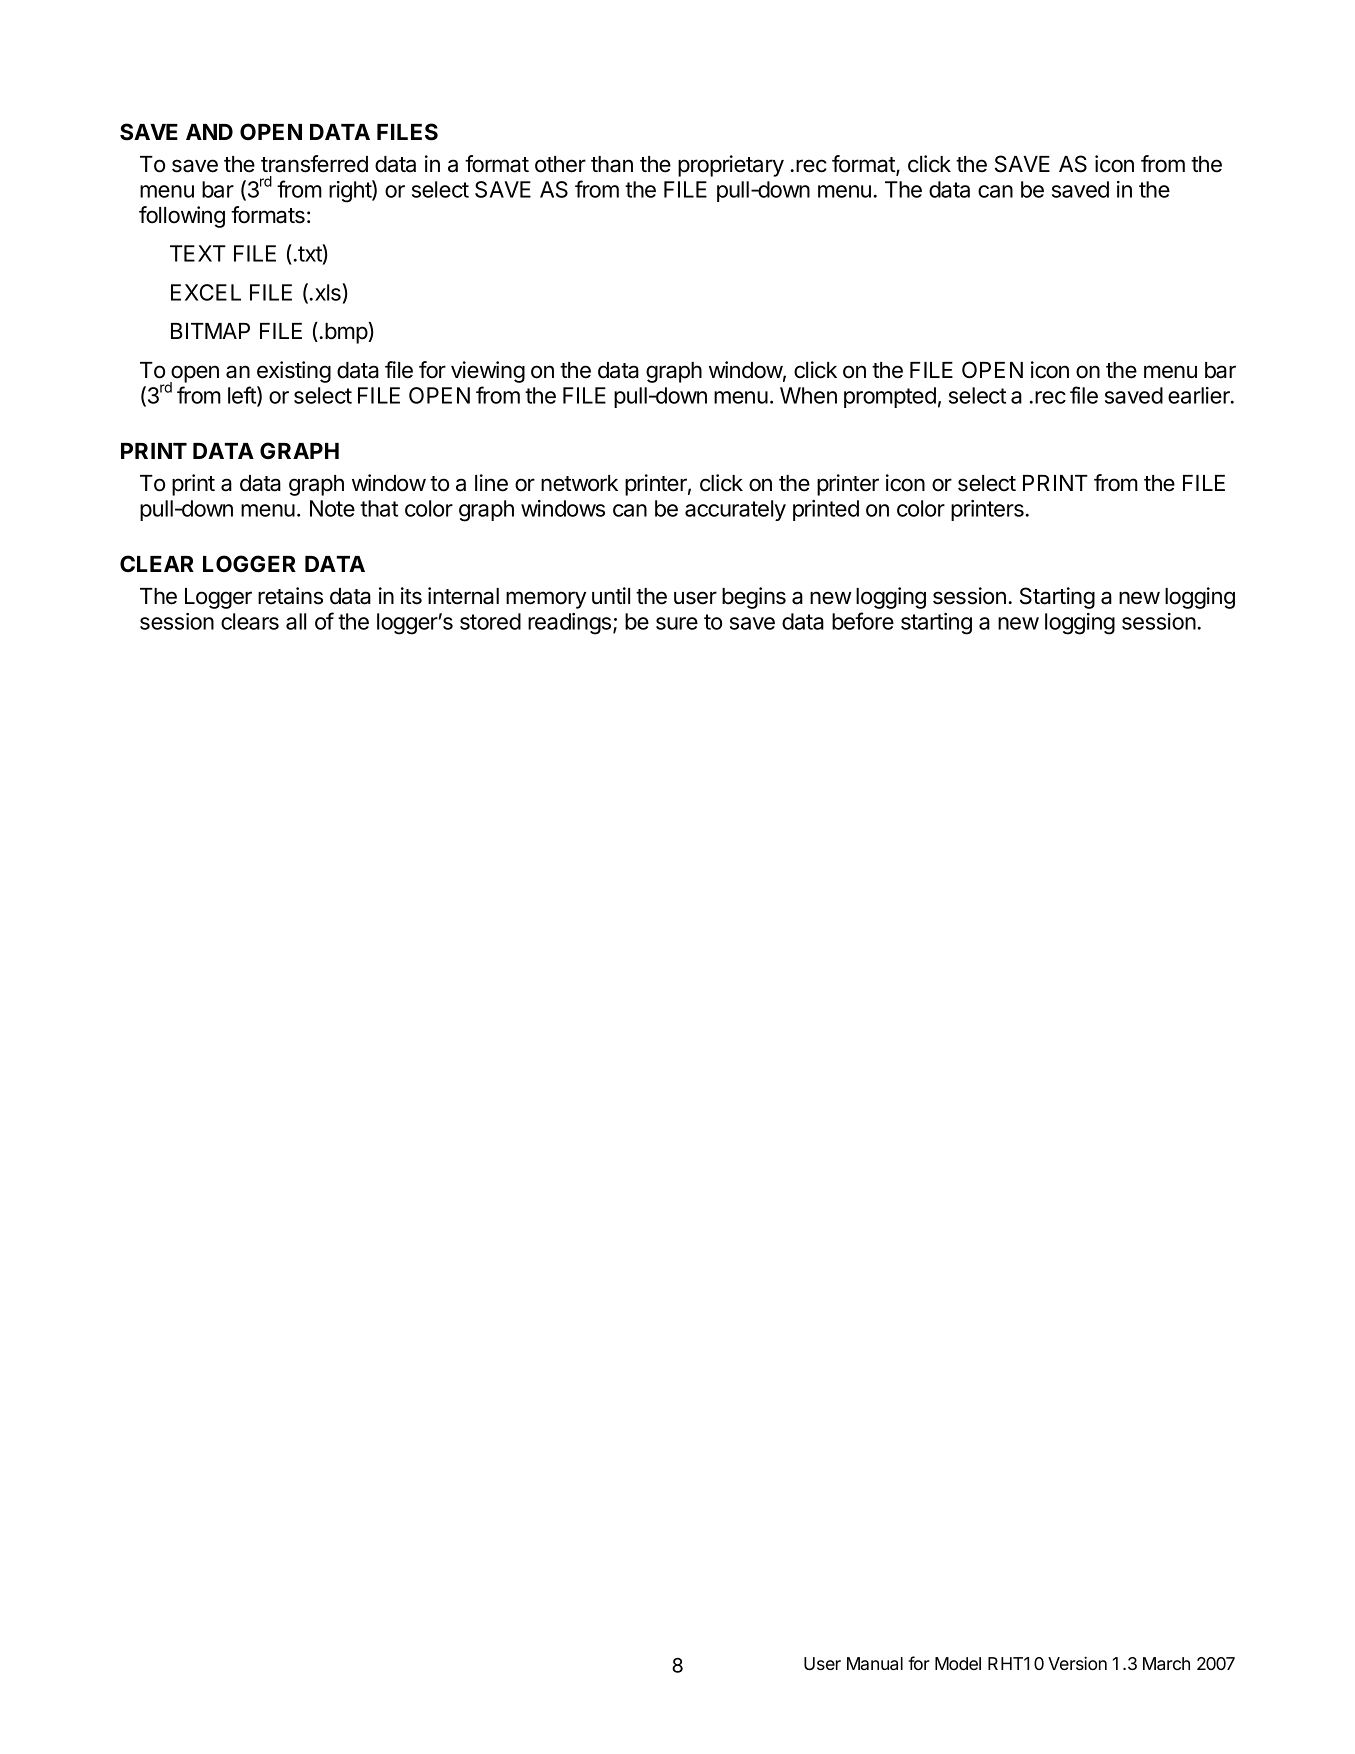 The height and width of the screenshot is (1754, 1355). Describe the element at coordinates (1077, 1663) in the screenshot. I see `Version` at that location.
